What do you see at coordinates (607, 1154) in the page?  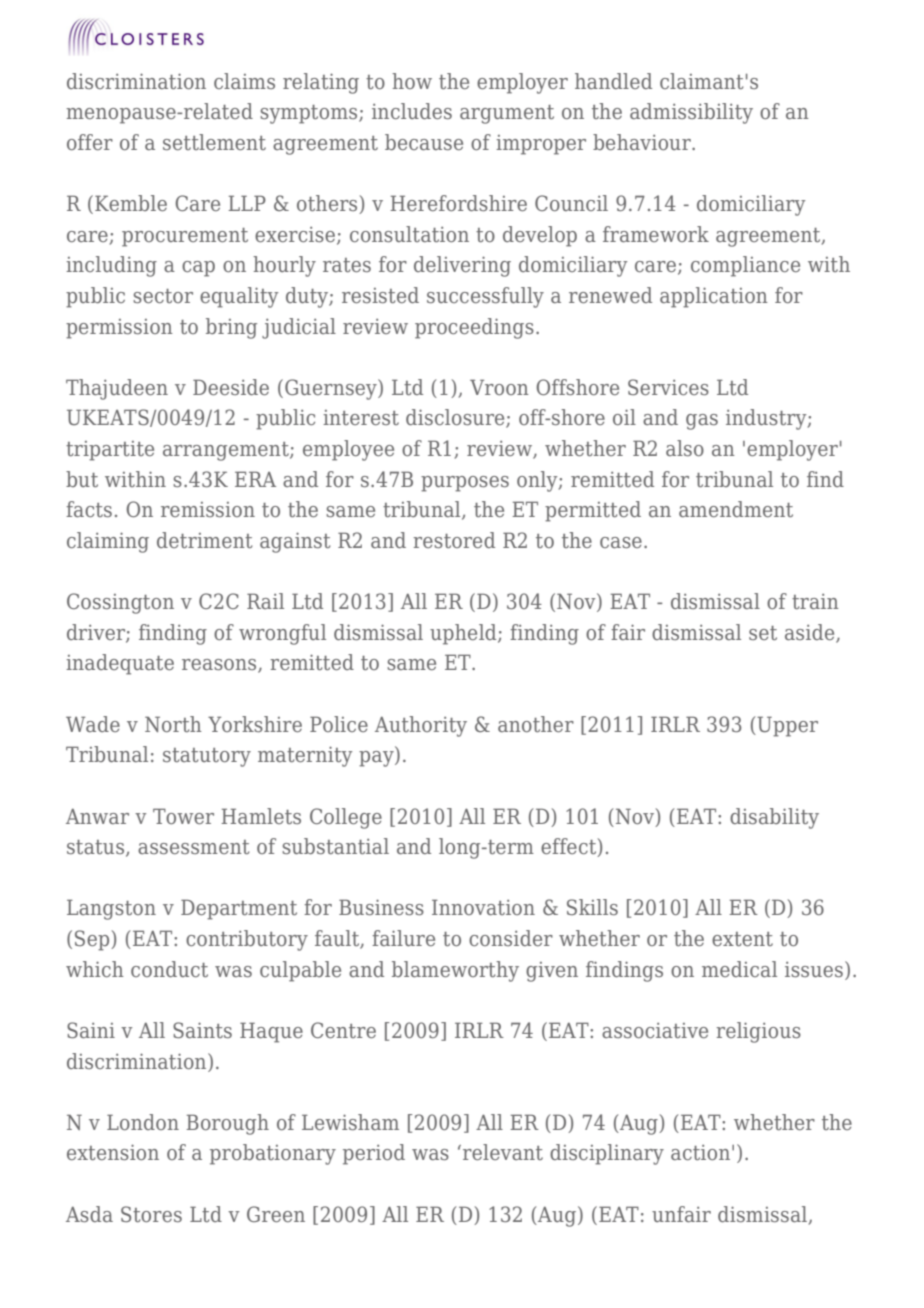 I see `disciplinary` at bounding box center [607, 1154].
